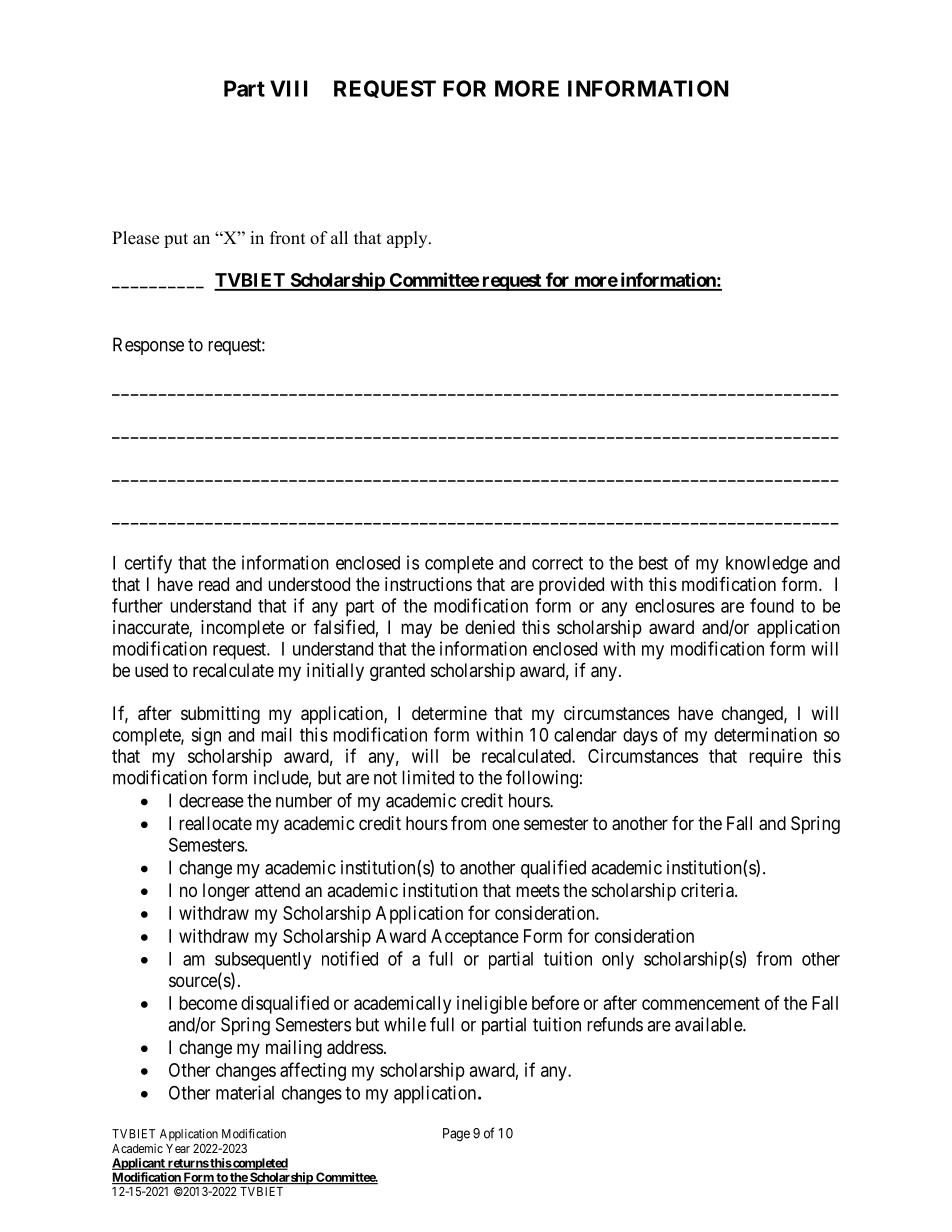 Image resolution: width=952 pixels, height=1232 pixels. What do you see at coordinates (214, 584) in the document?
I see `read` at bounding box center [214, 584].
